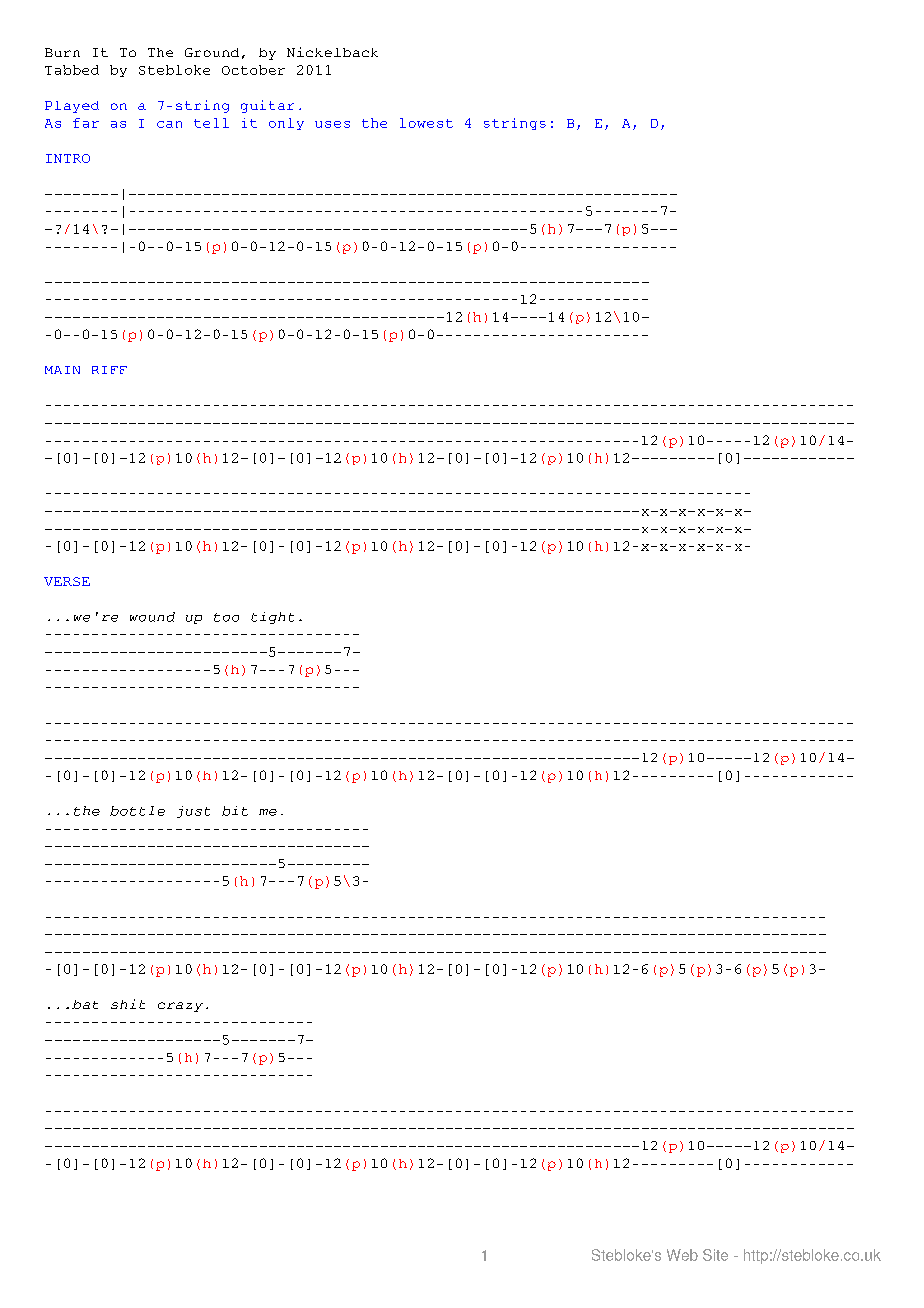  What do you see at coordinates (332, 52) in the screenshot?
I see `Nickelback` at bounding box center [332, 52].
